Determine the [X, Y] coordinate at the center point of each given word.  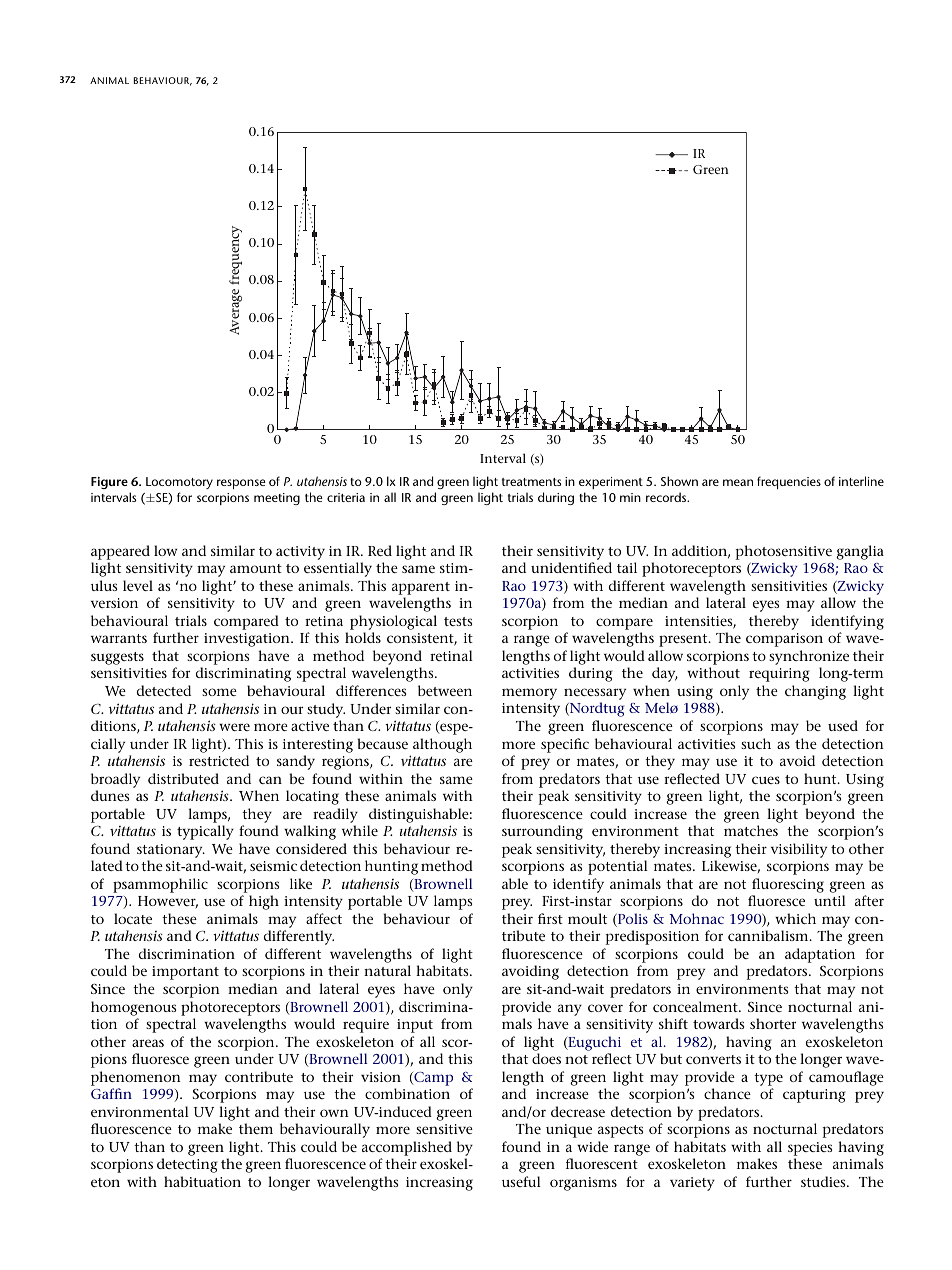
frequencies [789, 482]
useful [521, 1181]
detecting [187, 1165]
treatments [531, 482]
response [241, 484]
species [810, 1149]
